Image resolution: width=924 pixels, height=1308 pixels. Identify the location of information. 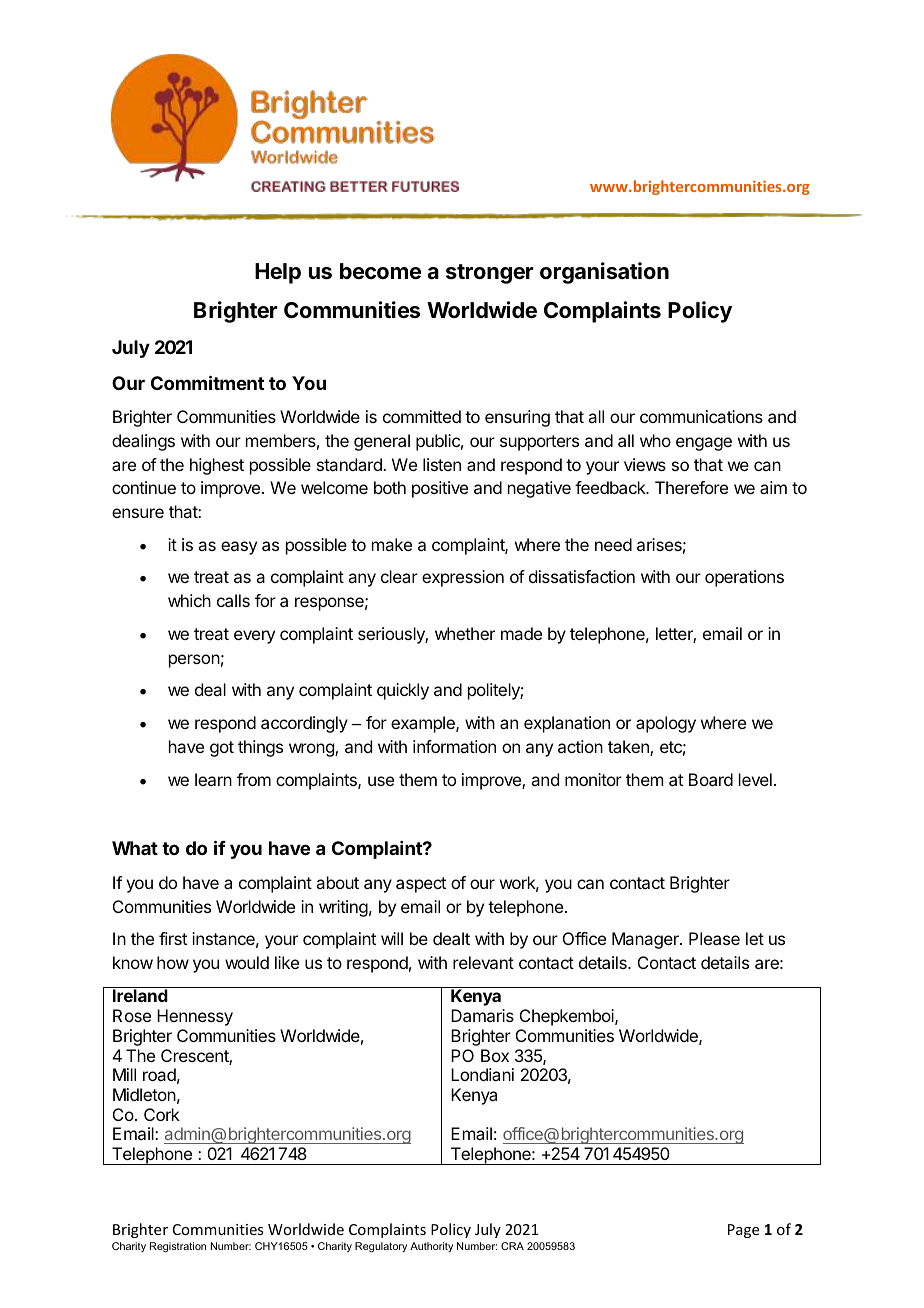
(454, 746).
